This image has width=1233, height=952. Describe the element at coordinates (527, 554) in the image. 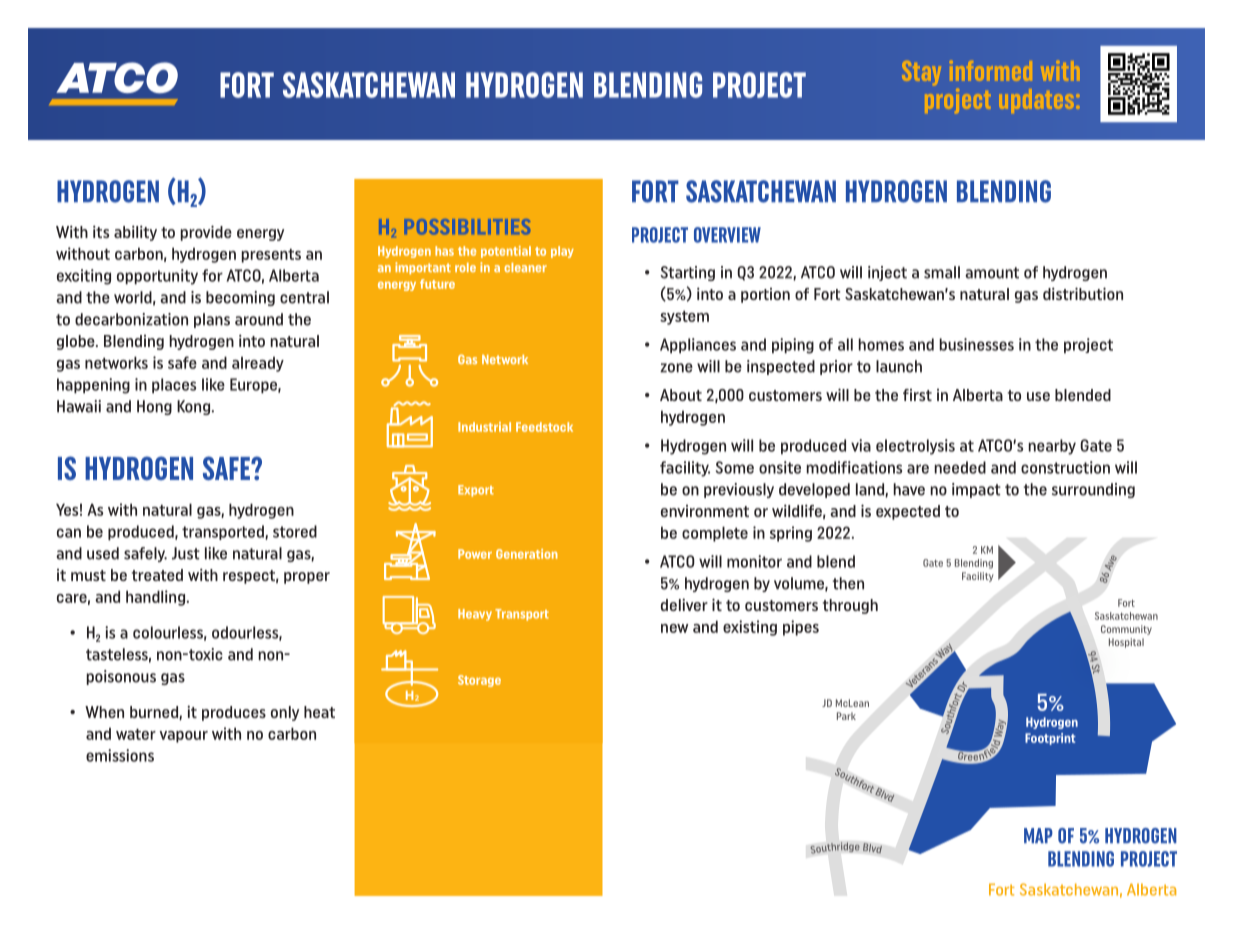

I see `Generation` at that location.
